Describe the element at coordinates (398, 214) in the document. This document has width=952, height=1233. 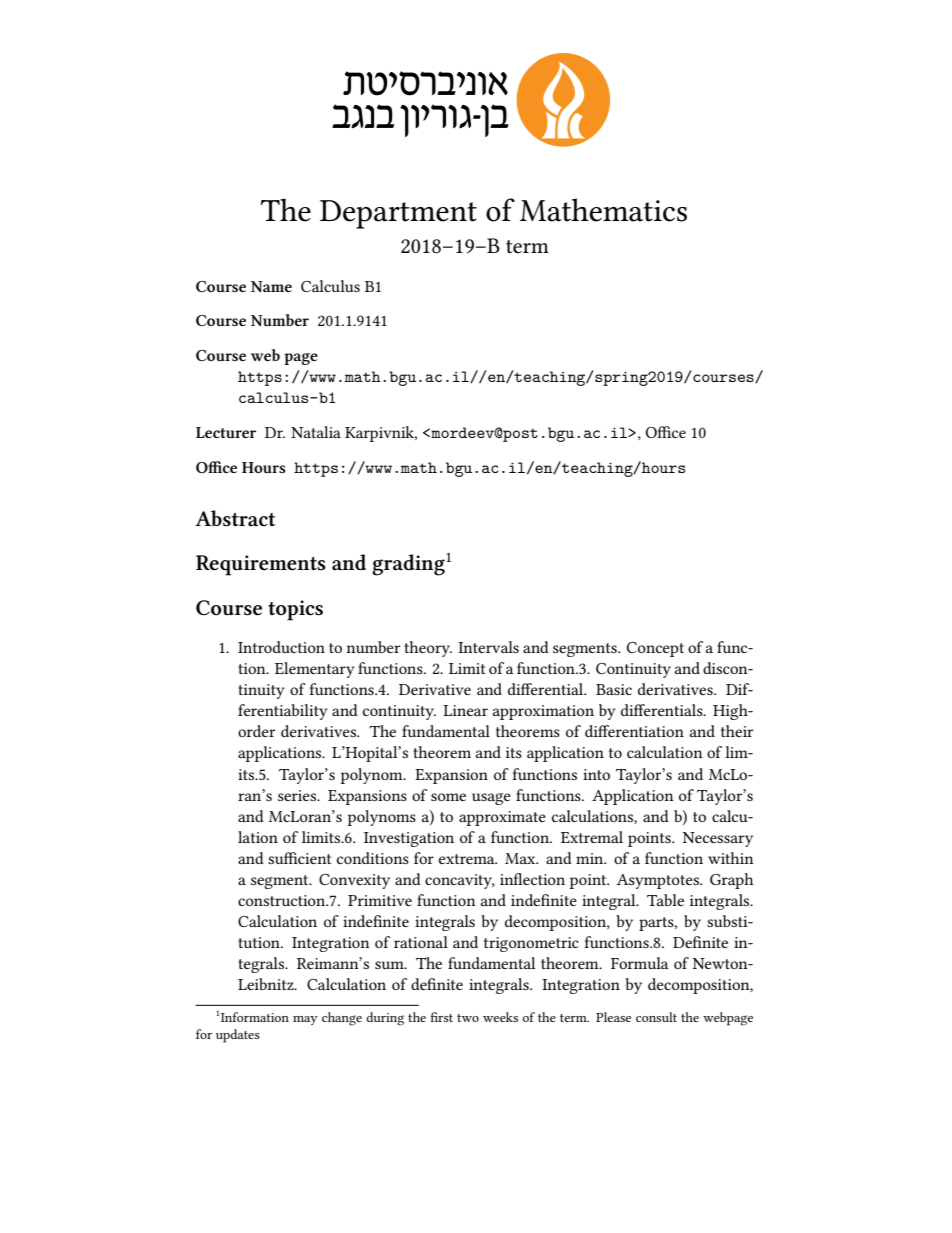
I see `Department` at that location.
